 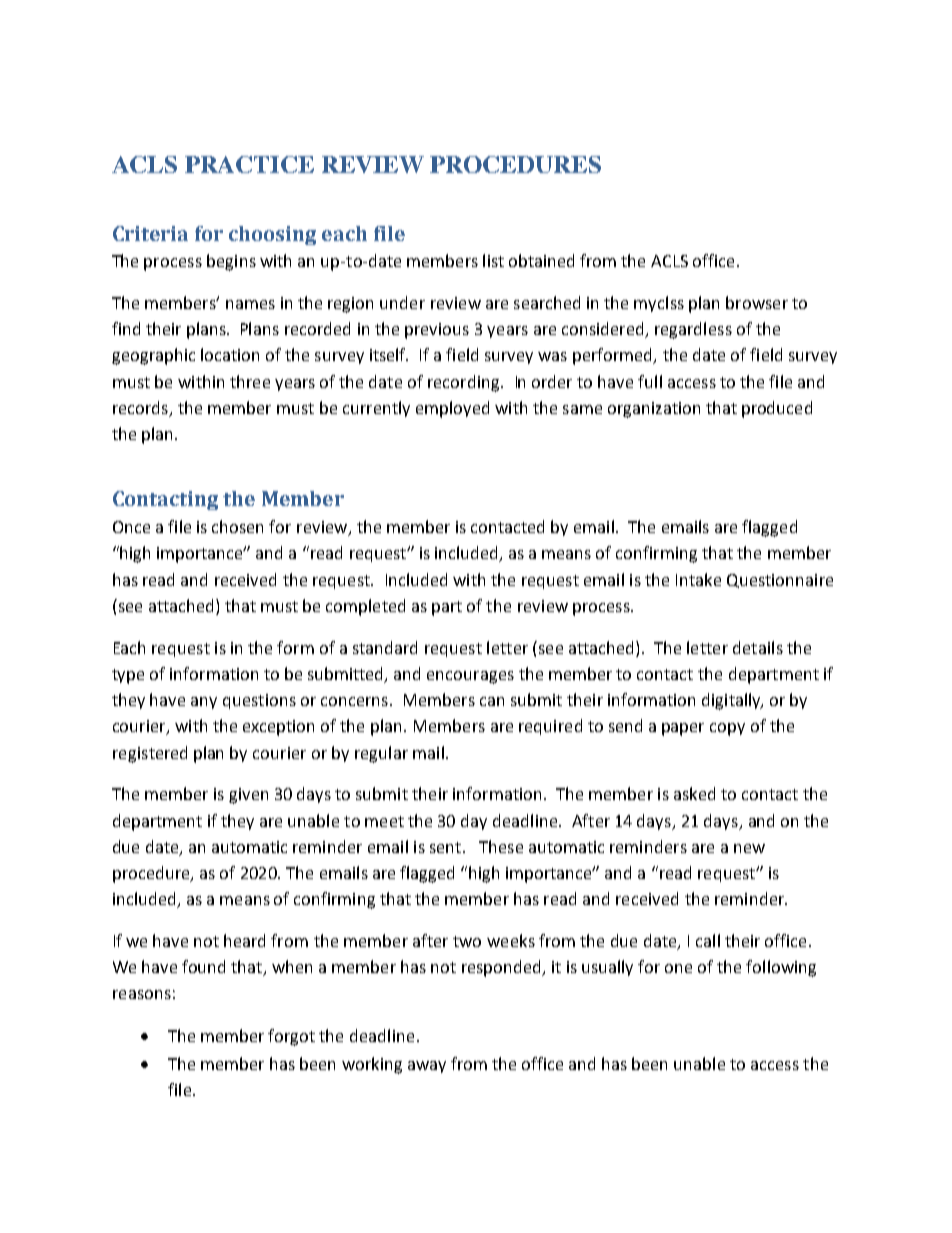 I want to click on PRACTICE, so click(x=249, y=164).
